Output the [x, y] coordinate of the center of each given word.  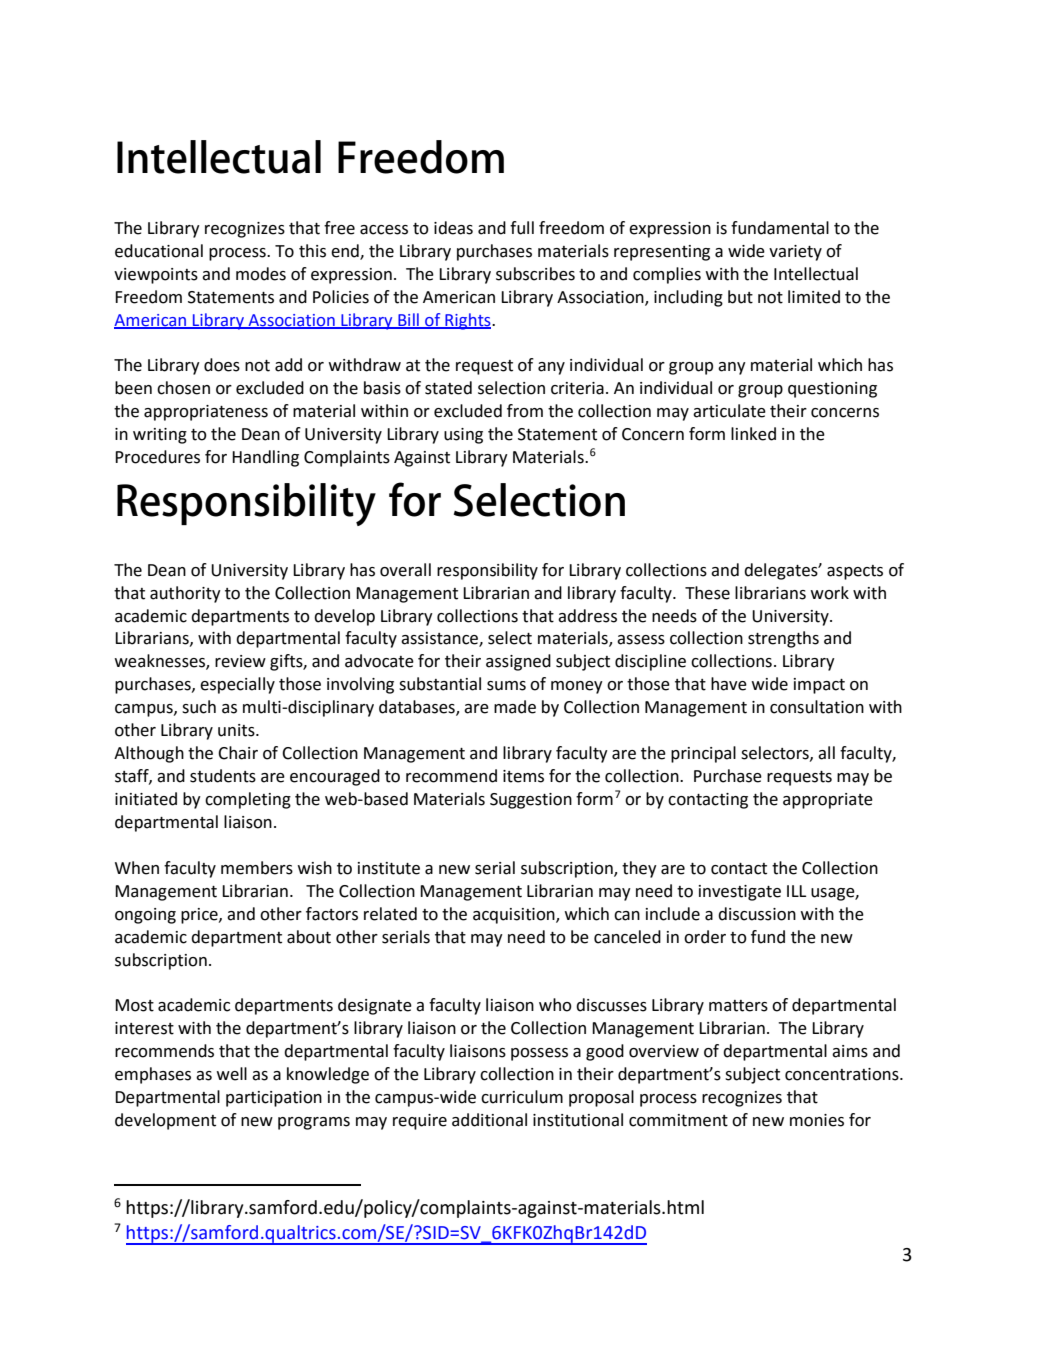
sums [506, 686]
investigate [740, 893]
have [729, 684]
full [522, 228]
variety [795, 253]
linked [753, 434]
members [257, 868]
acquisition [515, 916]
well [232, 1074]
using [463, 436]
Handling [265, 458]
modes [261, 274]
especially [237, 685]
